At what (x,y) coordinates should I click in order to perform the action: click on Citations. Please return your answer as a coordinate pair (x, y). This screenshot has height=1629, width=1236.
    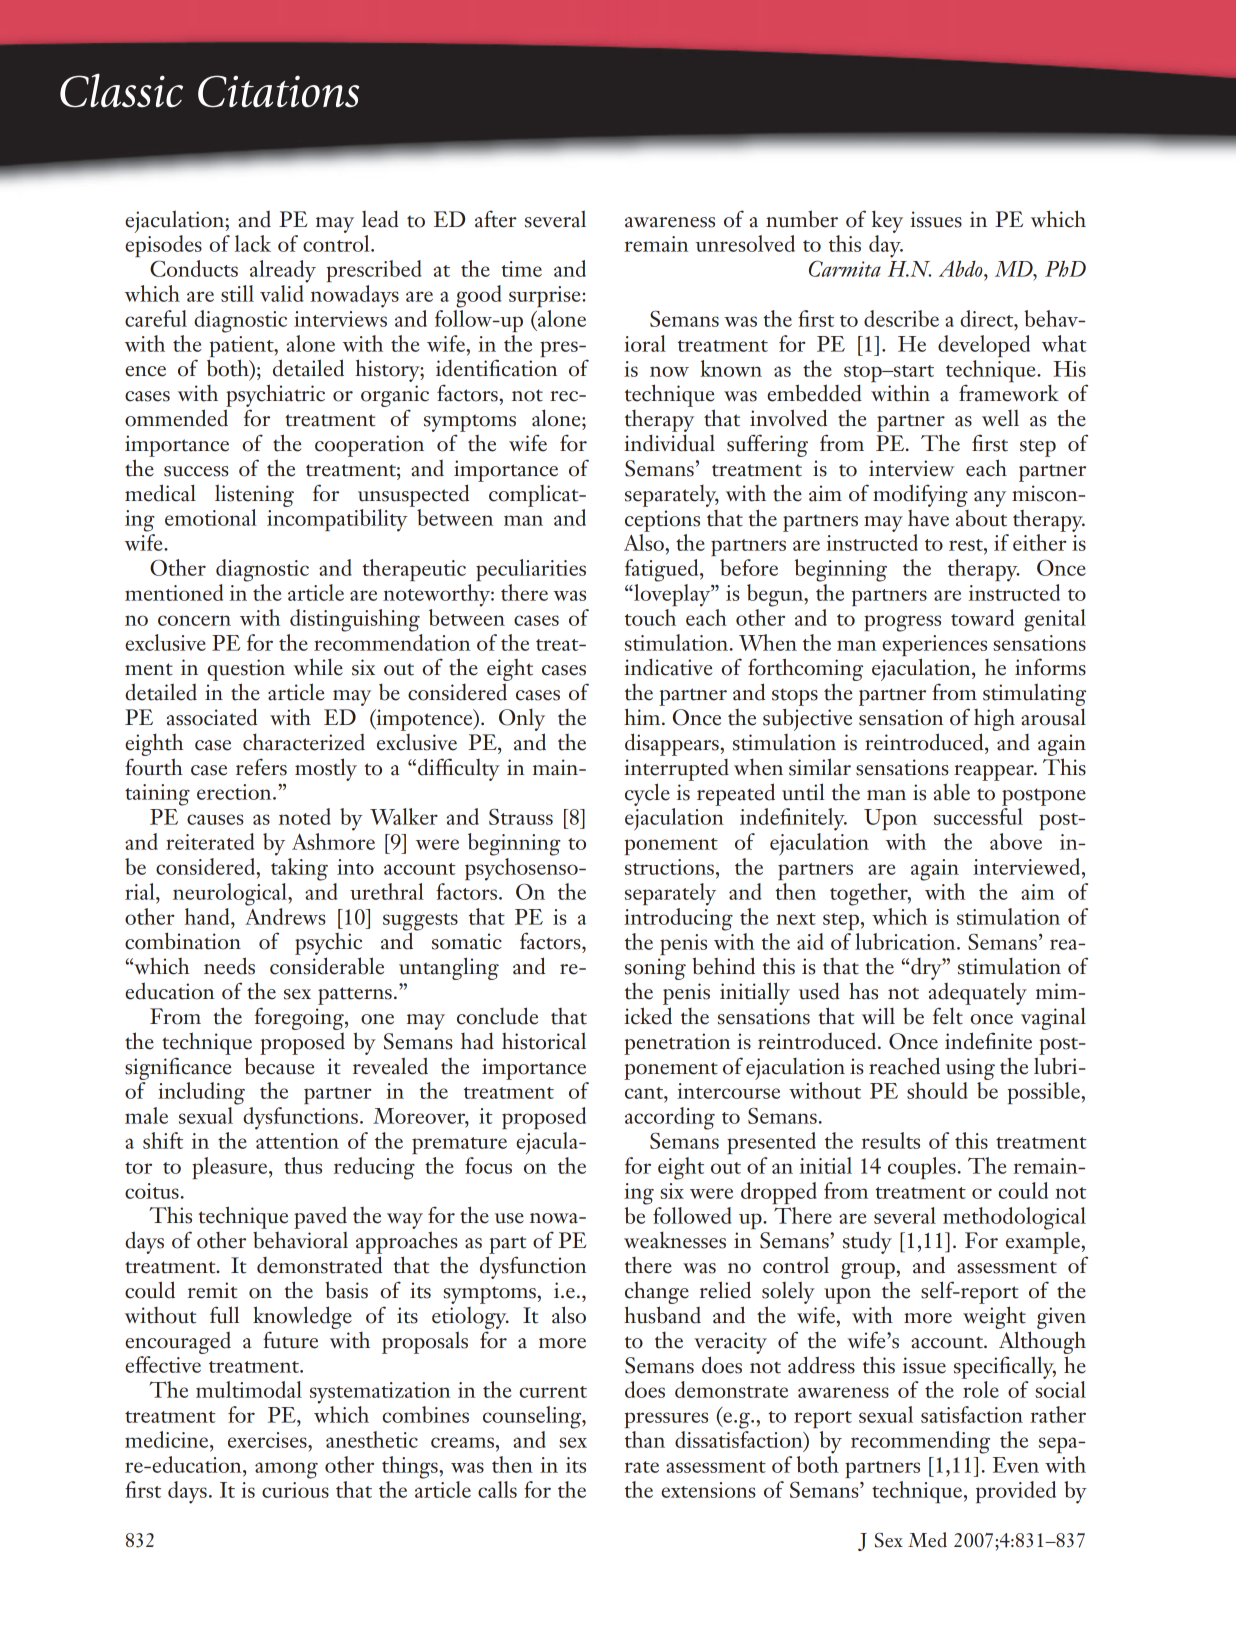
    Looking at the image, I should click on (278, 91).
